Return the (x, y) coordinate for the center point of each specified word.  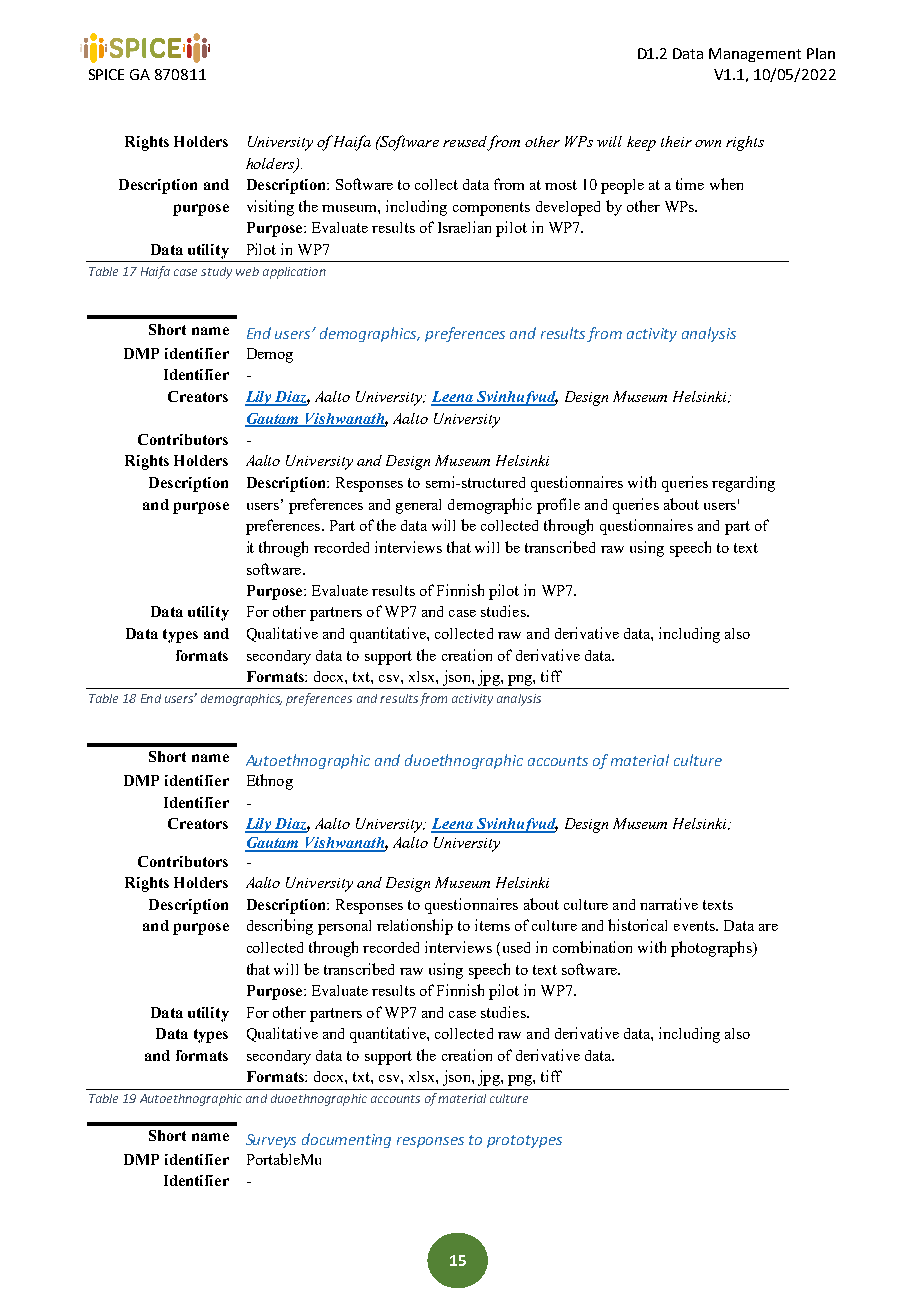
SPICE (106, 74)
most (561, 185)
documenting (346, 1140)
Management (755, 55)
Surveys (271, 1141)
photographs (712, 949)
